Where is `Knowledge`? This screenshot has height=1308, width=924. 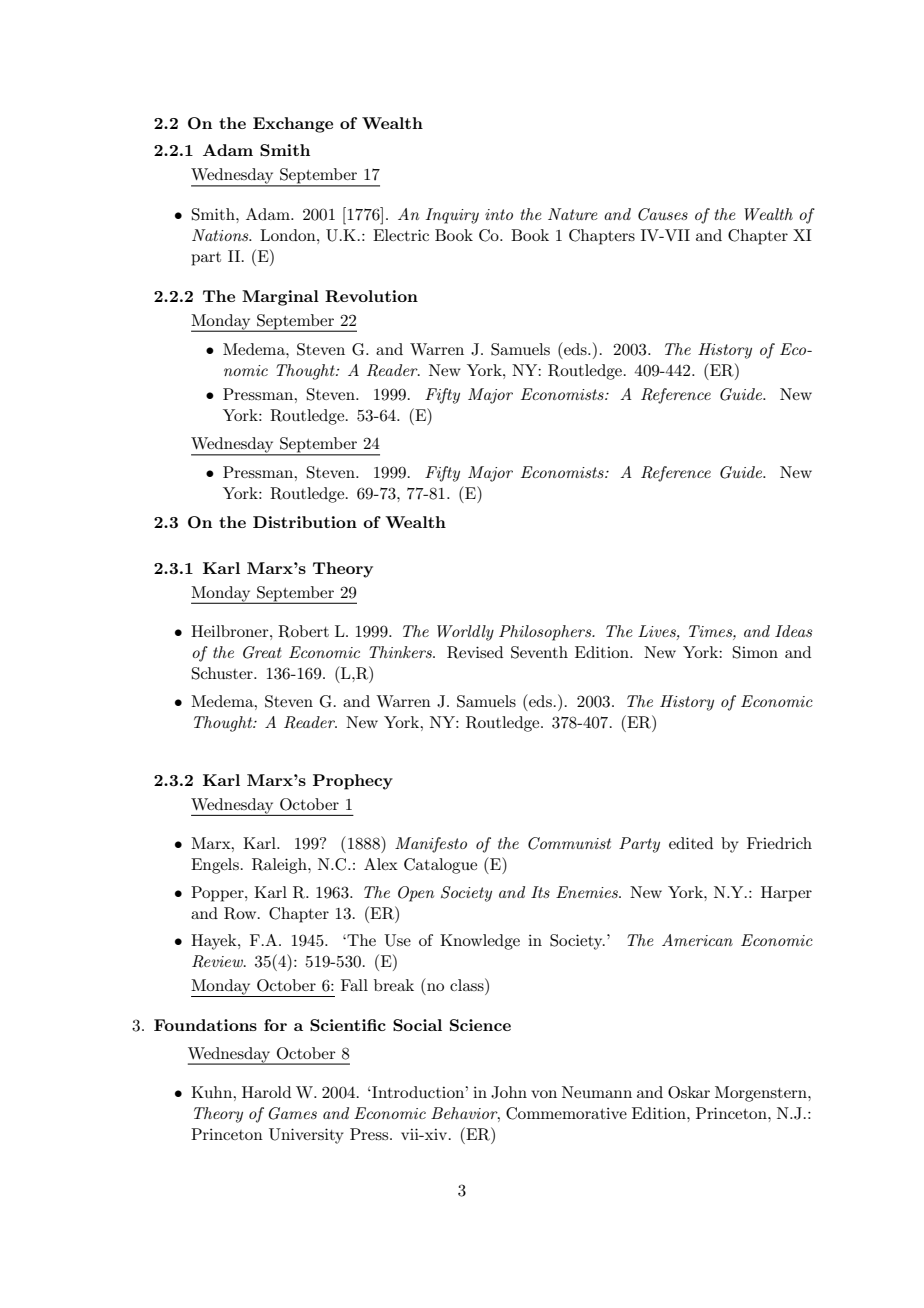 Knowledge is located at coordinates (480, 942).
